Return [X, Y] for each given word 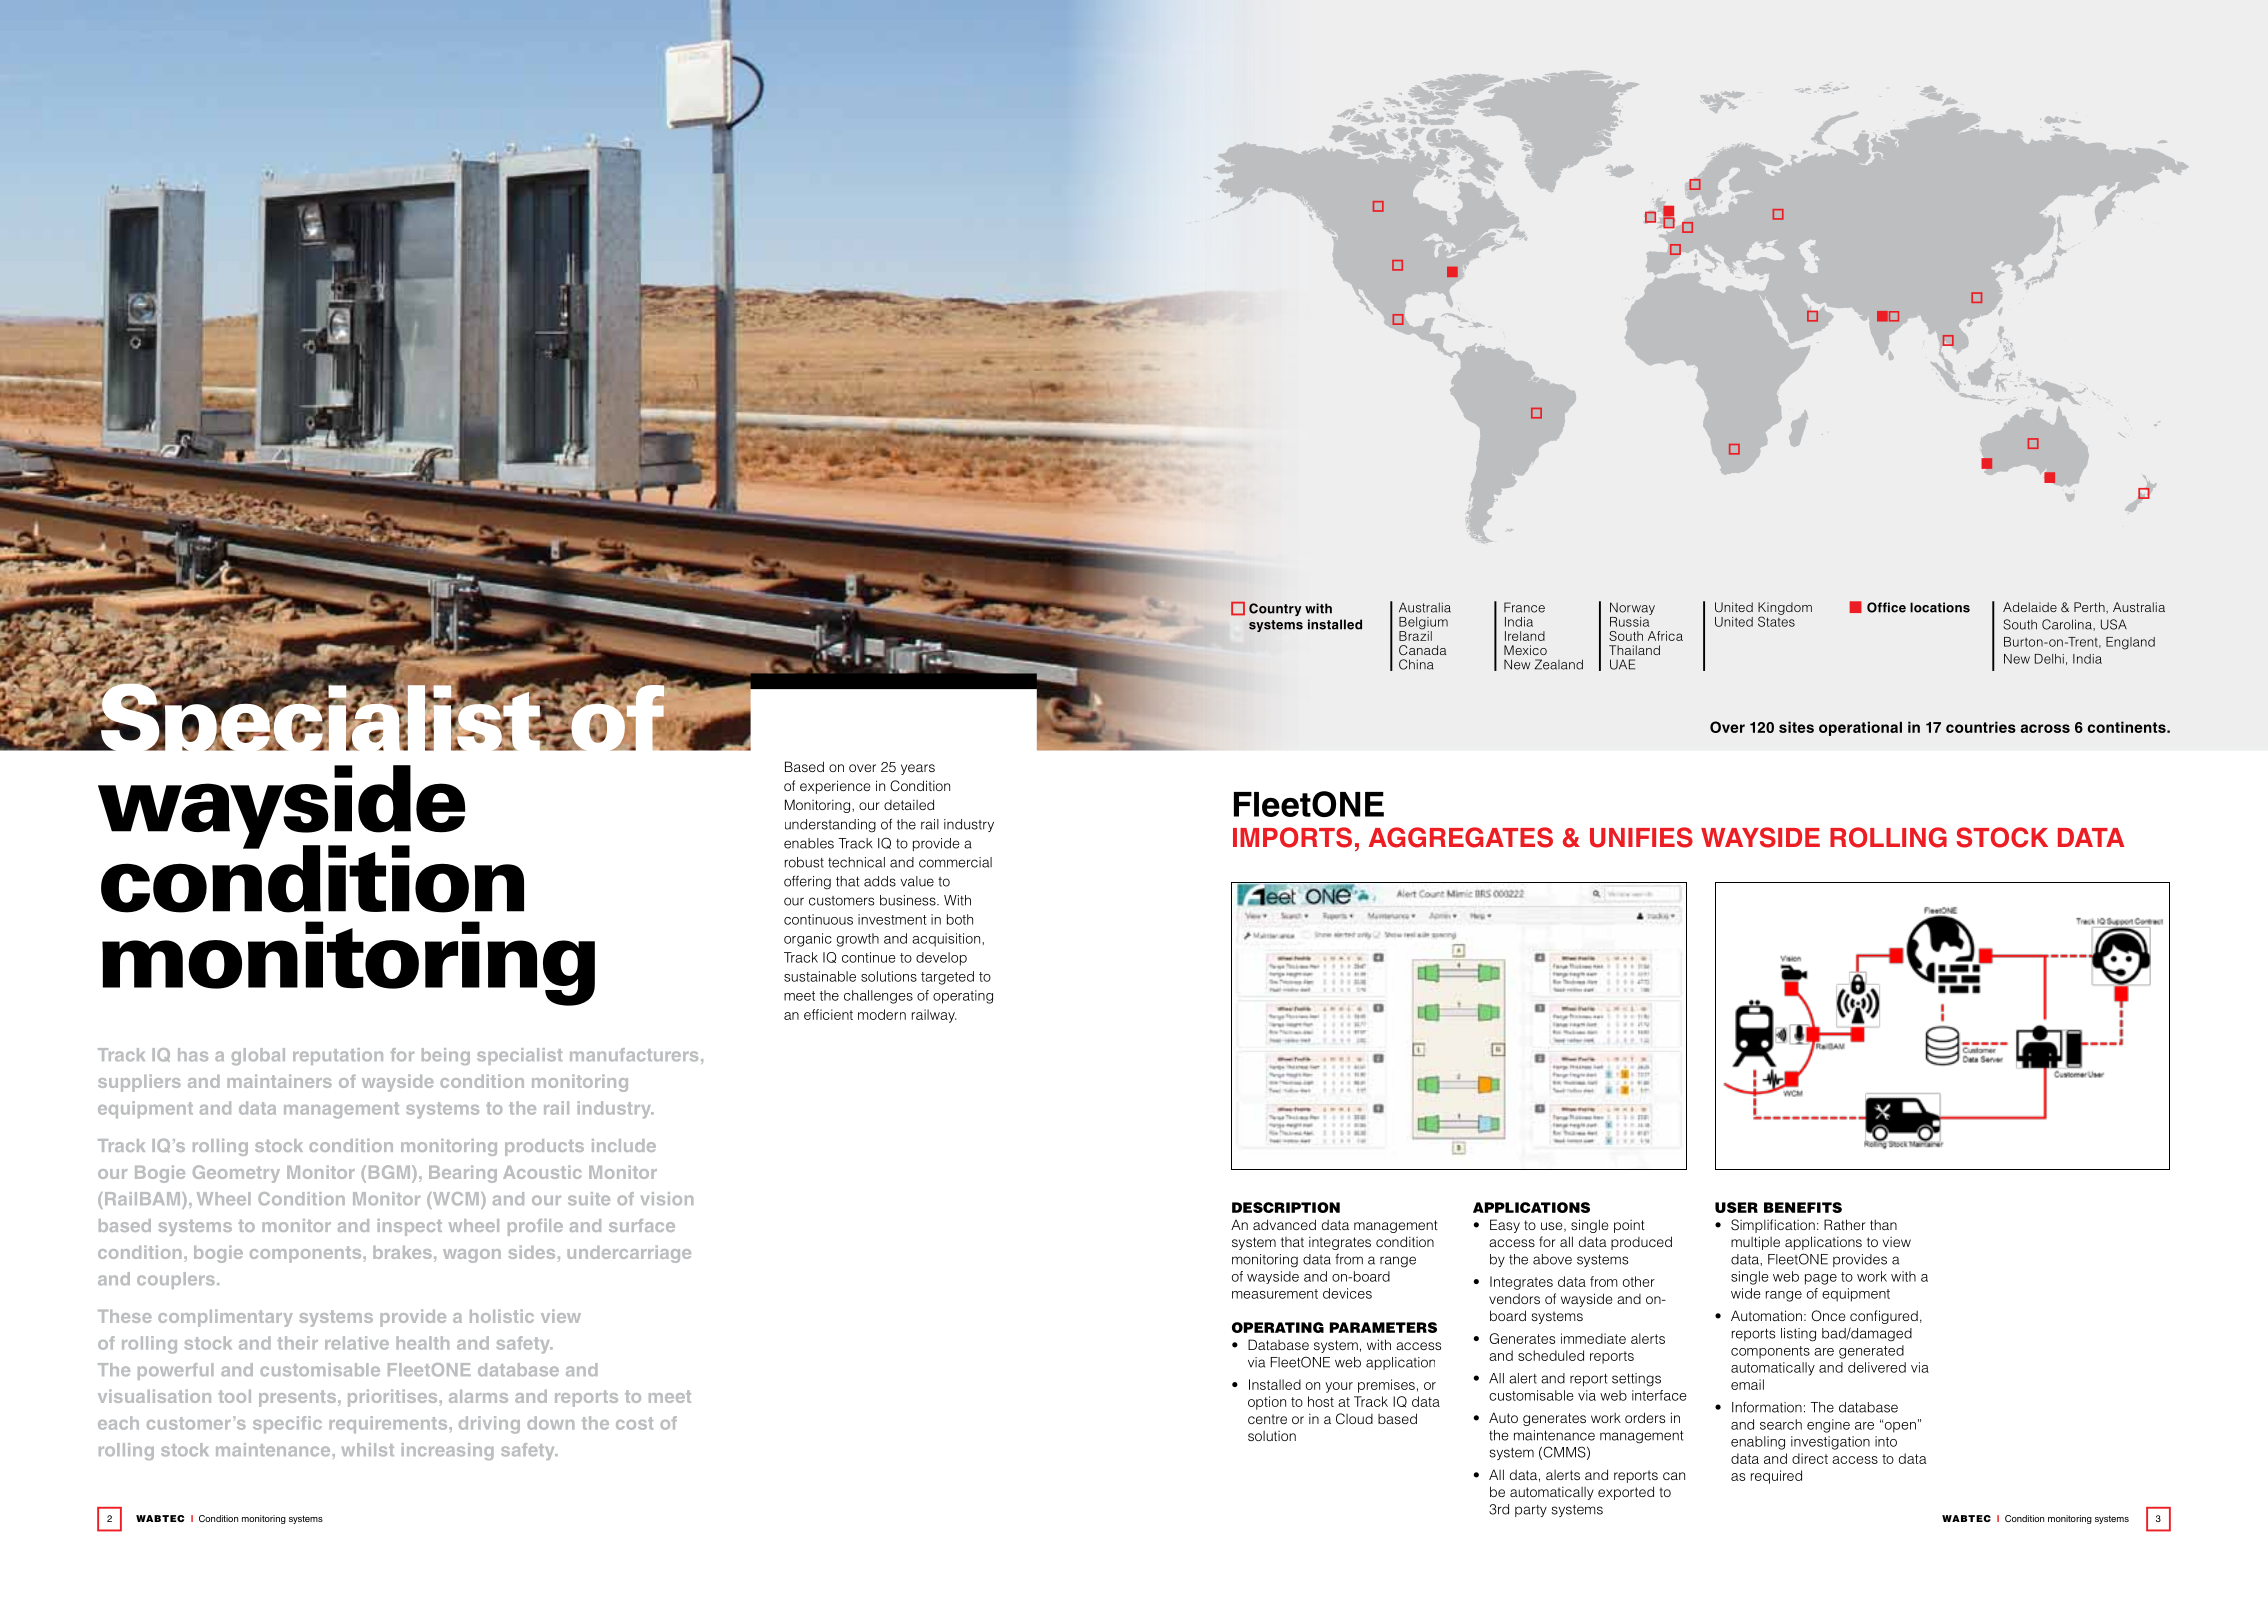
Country [1275, 609]
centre [1267, 1419]
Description [1286, 1207]
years [918, 769]
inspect [410, 1227]
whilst [367, 1449]
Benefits [1803, 1207]
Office [1886, 607]
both [960, 919]
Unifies [1641, 837]
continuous [818, 919]
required [1776, 1477]
